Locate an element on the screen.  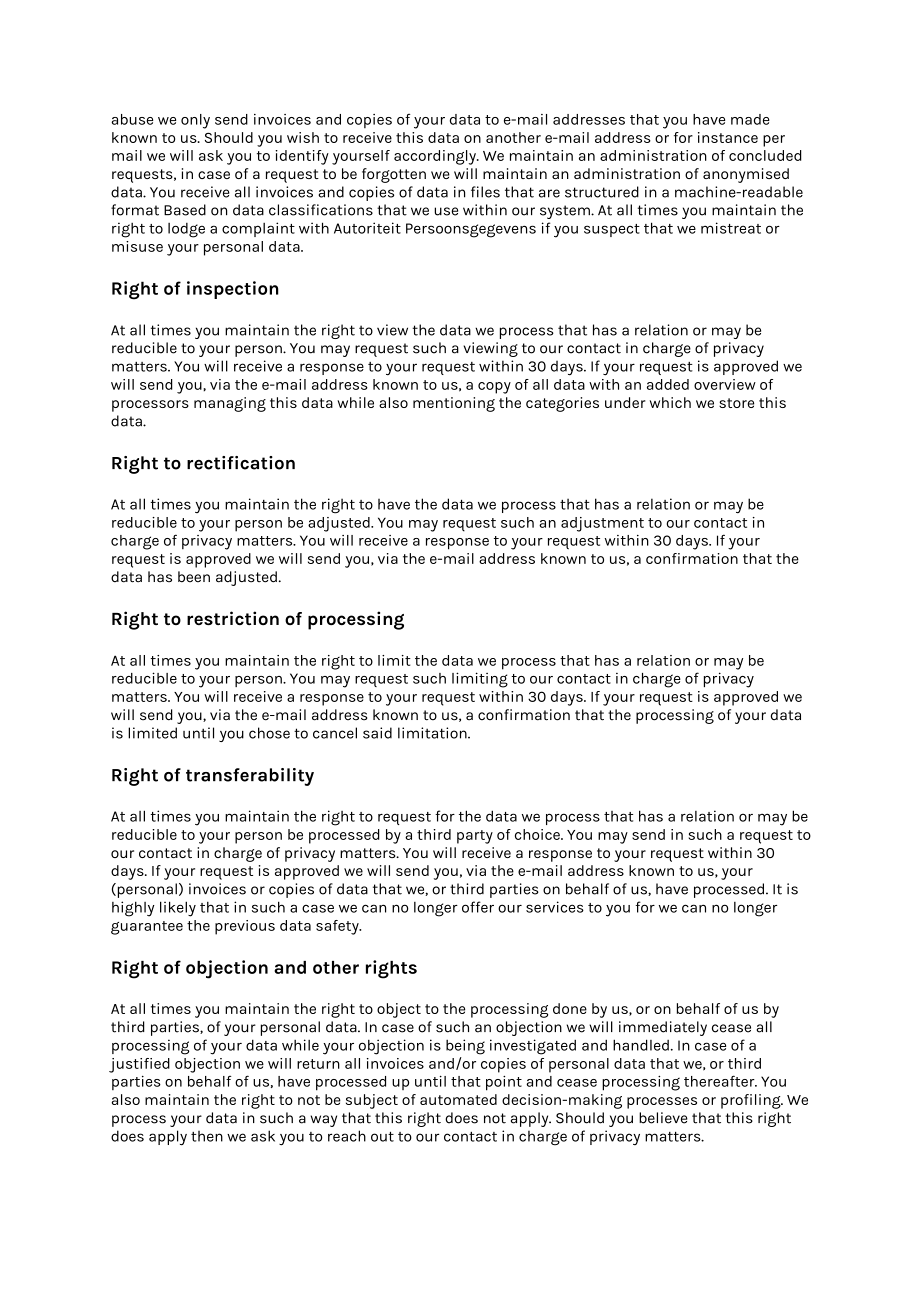
instance is located at coordinates (728, 137).
